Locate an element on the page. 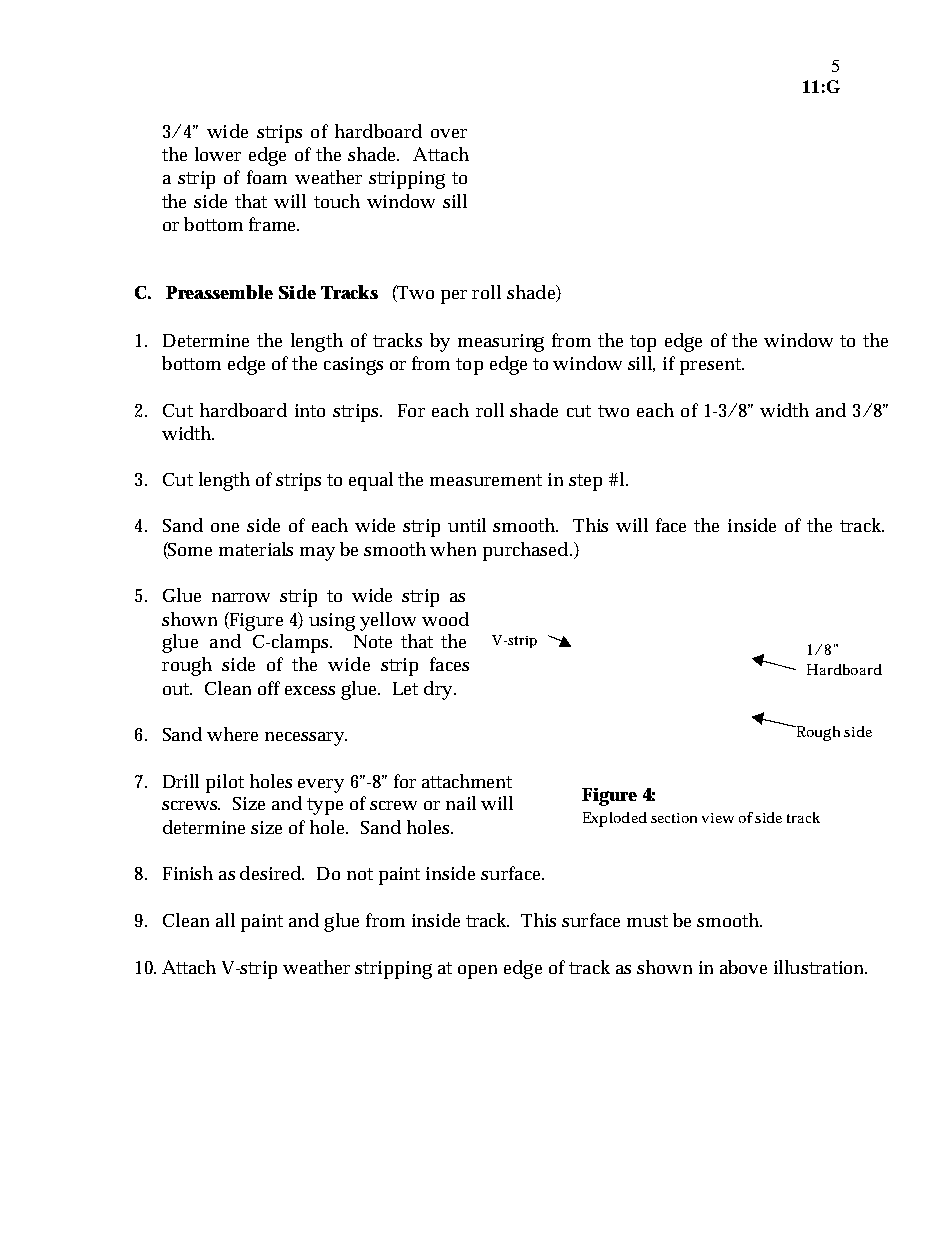 The image size is (952, 1233). step is located at coordinates (585, 482).
